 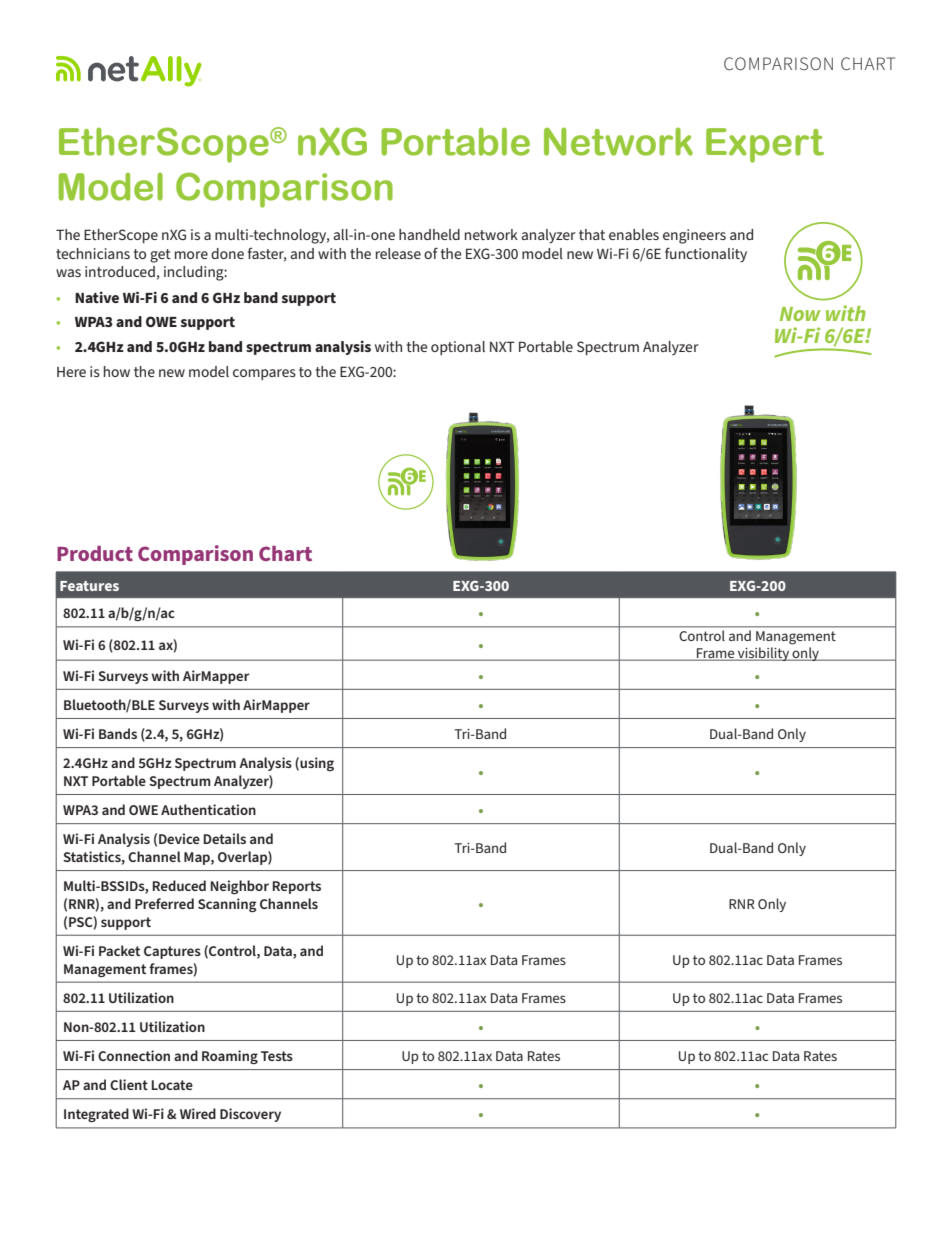 I want to click on handheld, so click(x=429, y=234).
